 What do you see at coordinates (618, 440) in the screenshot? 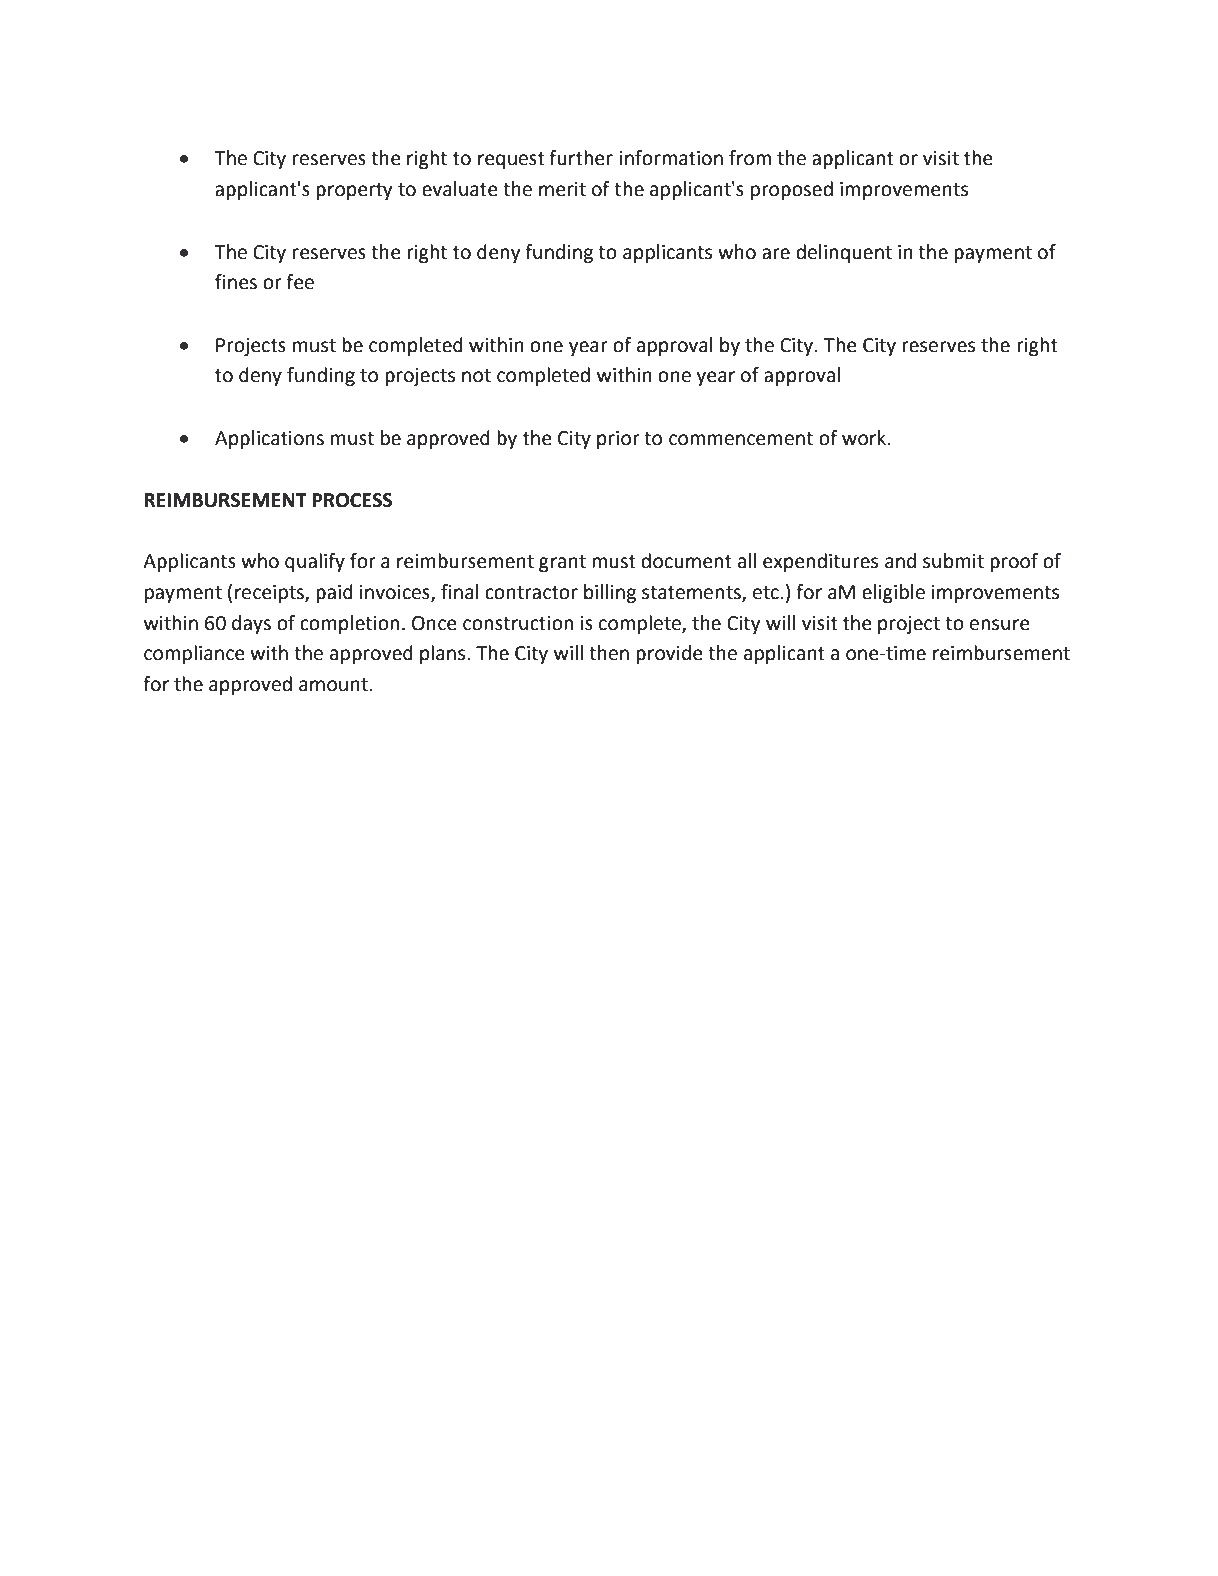
I see `prior` at bounding box center [618, 440].
